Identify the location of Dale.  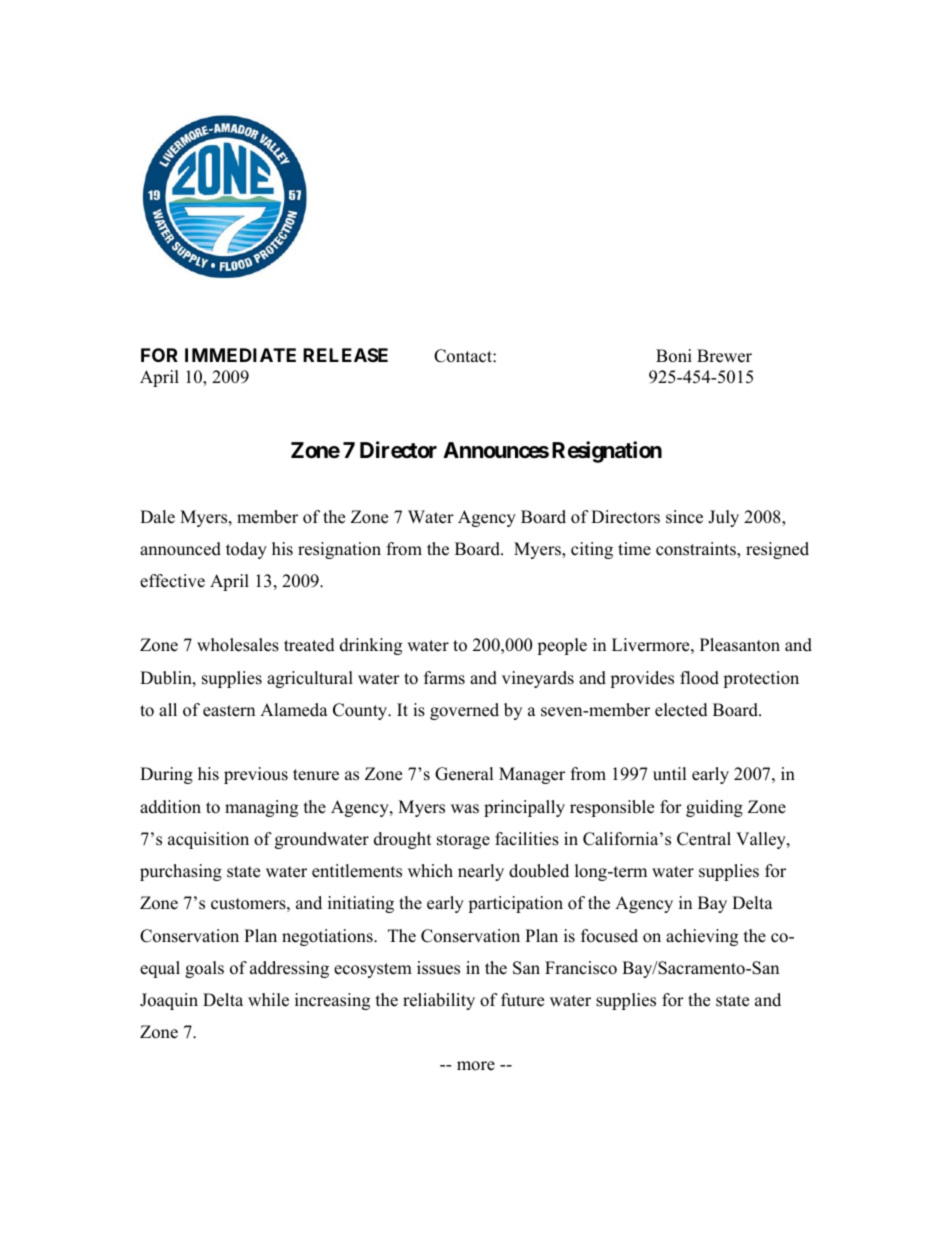
(157, 517).
